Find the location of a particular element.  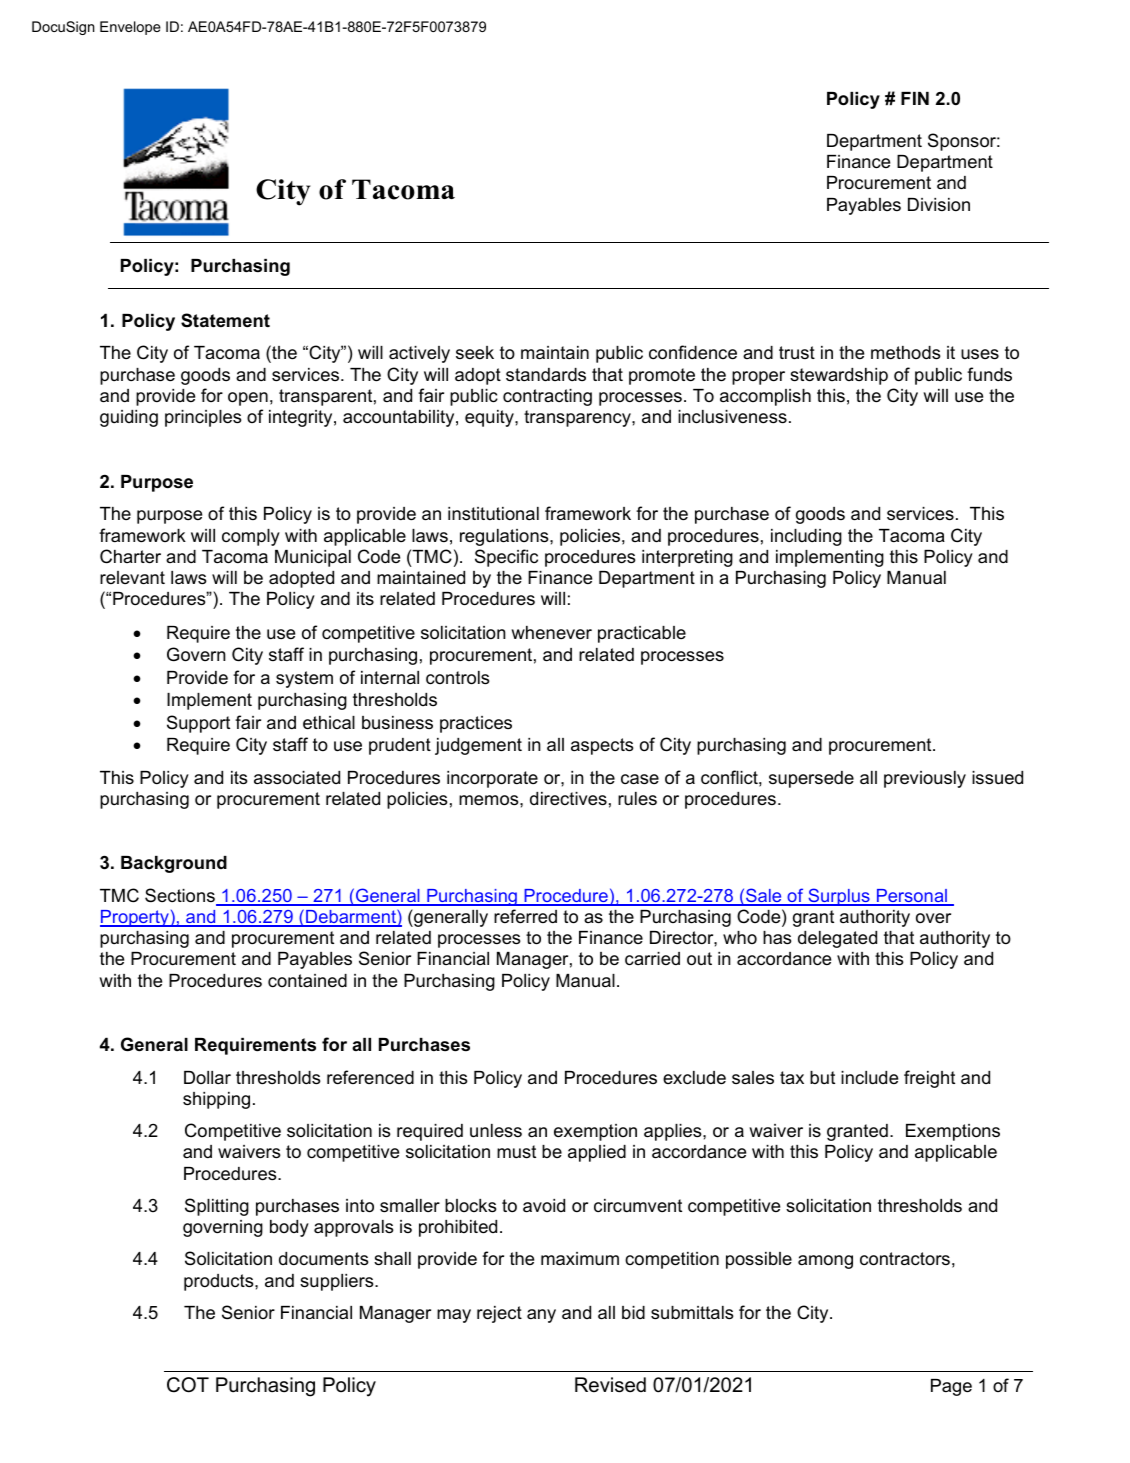

Dollar is located at coordinates (207, 1077).
